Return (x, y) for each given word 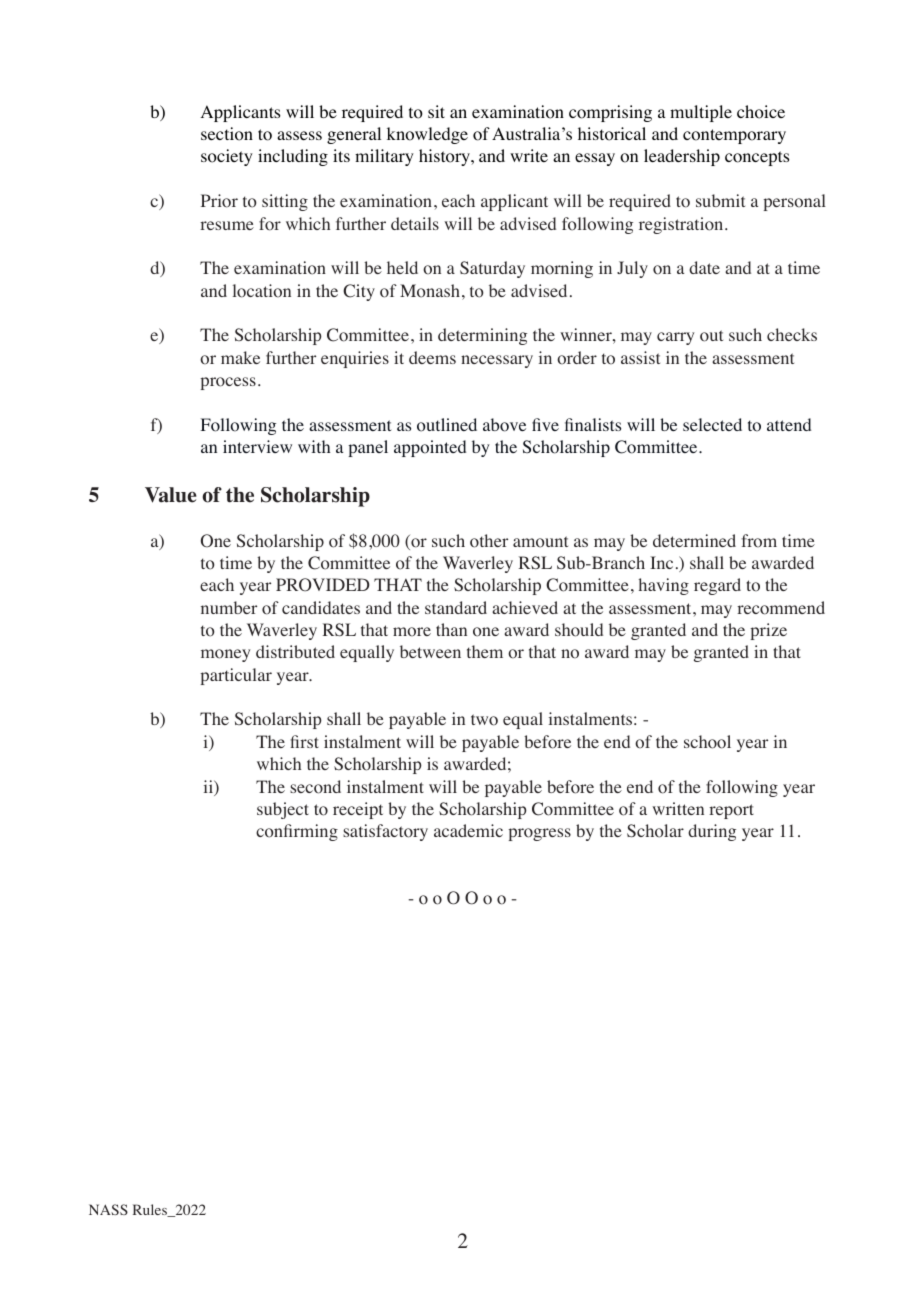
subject (283, 810)
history (446, 157)
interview (257, 446)
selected (712, 424)
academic (468, 830)
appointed (430, 448)
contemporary (734, 136)
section (227, 134)
